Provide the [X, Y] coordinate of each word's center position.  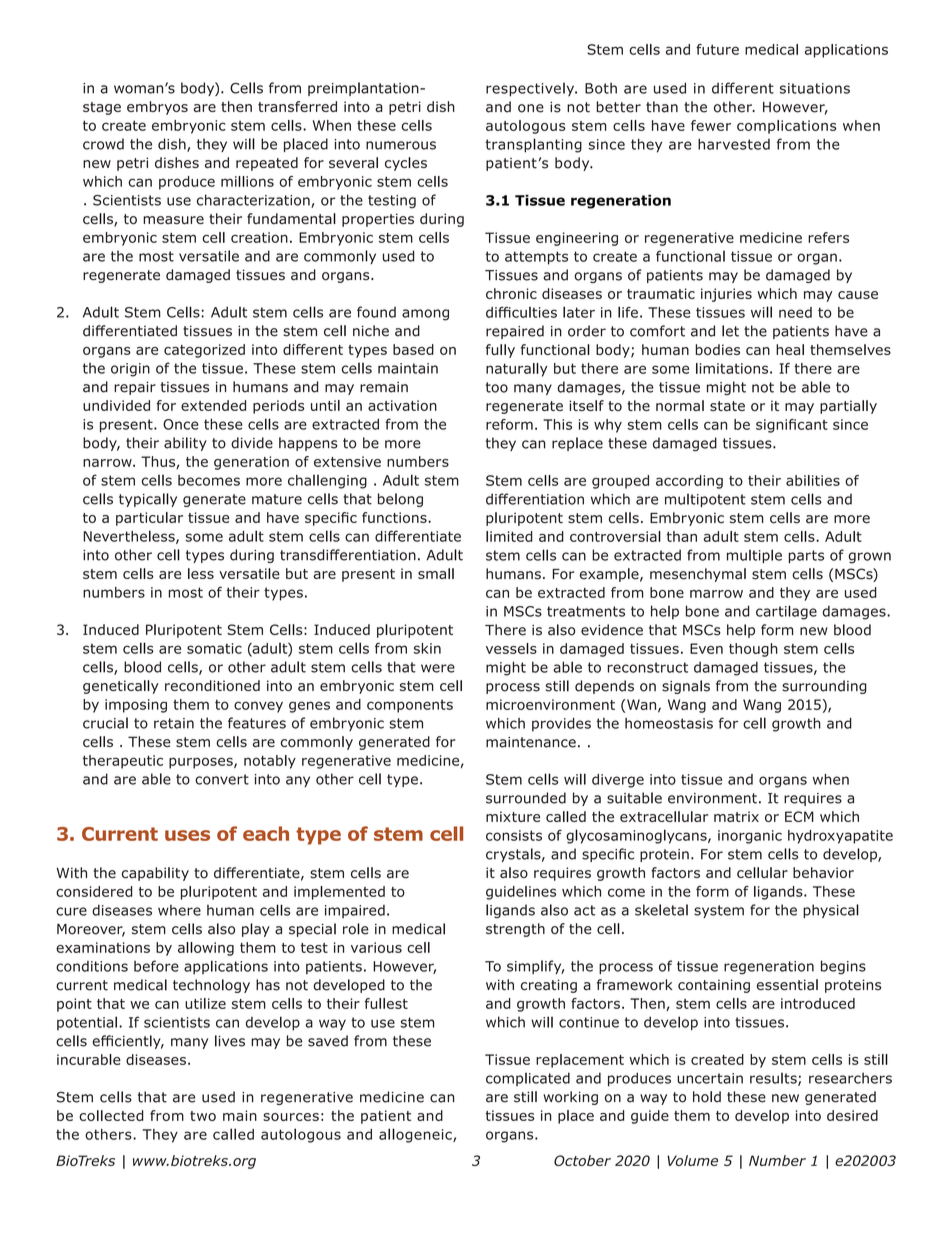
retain [174, 723]
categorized [204, 351]
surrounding [824, 687]
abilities [813, 480]
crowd [103, 144]
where [179, 910]
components [410, 706]
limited [509, 536]
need [795, 312]
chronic [511, 293]
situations [815, 88]
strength [515, 930]
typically [148, 500]
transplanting [534, 145]
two [203, 1116]
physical [831, 911]
